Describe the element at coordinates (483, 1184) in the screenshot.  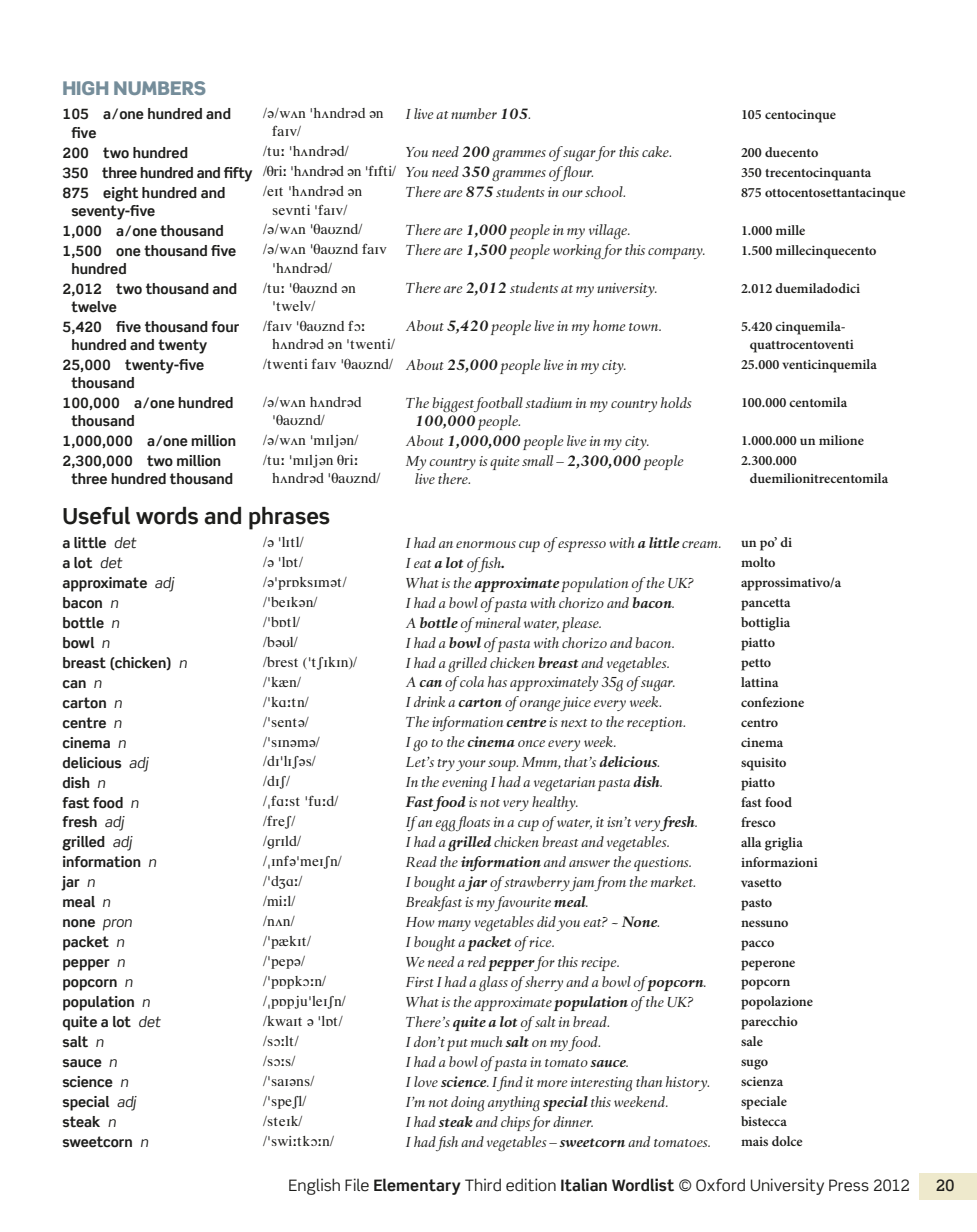
I see `Third` at that location.
